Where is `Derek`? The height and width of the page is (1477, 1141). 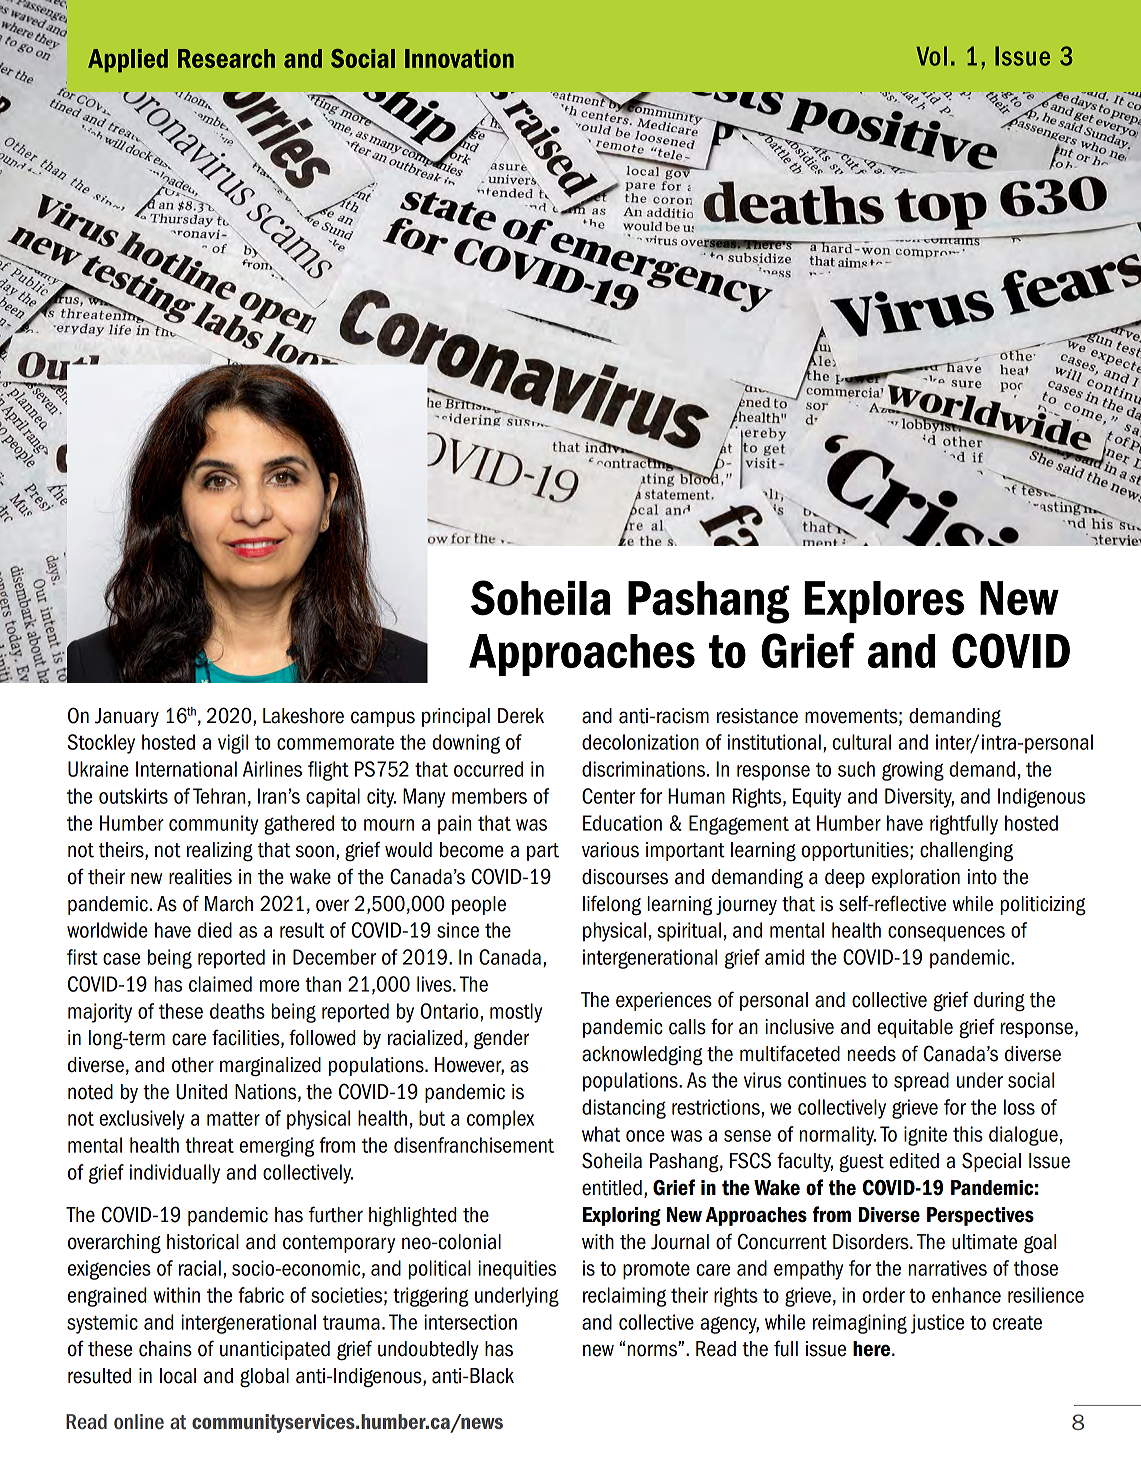
Derek is located at coordinates (521, 716).
